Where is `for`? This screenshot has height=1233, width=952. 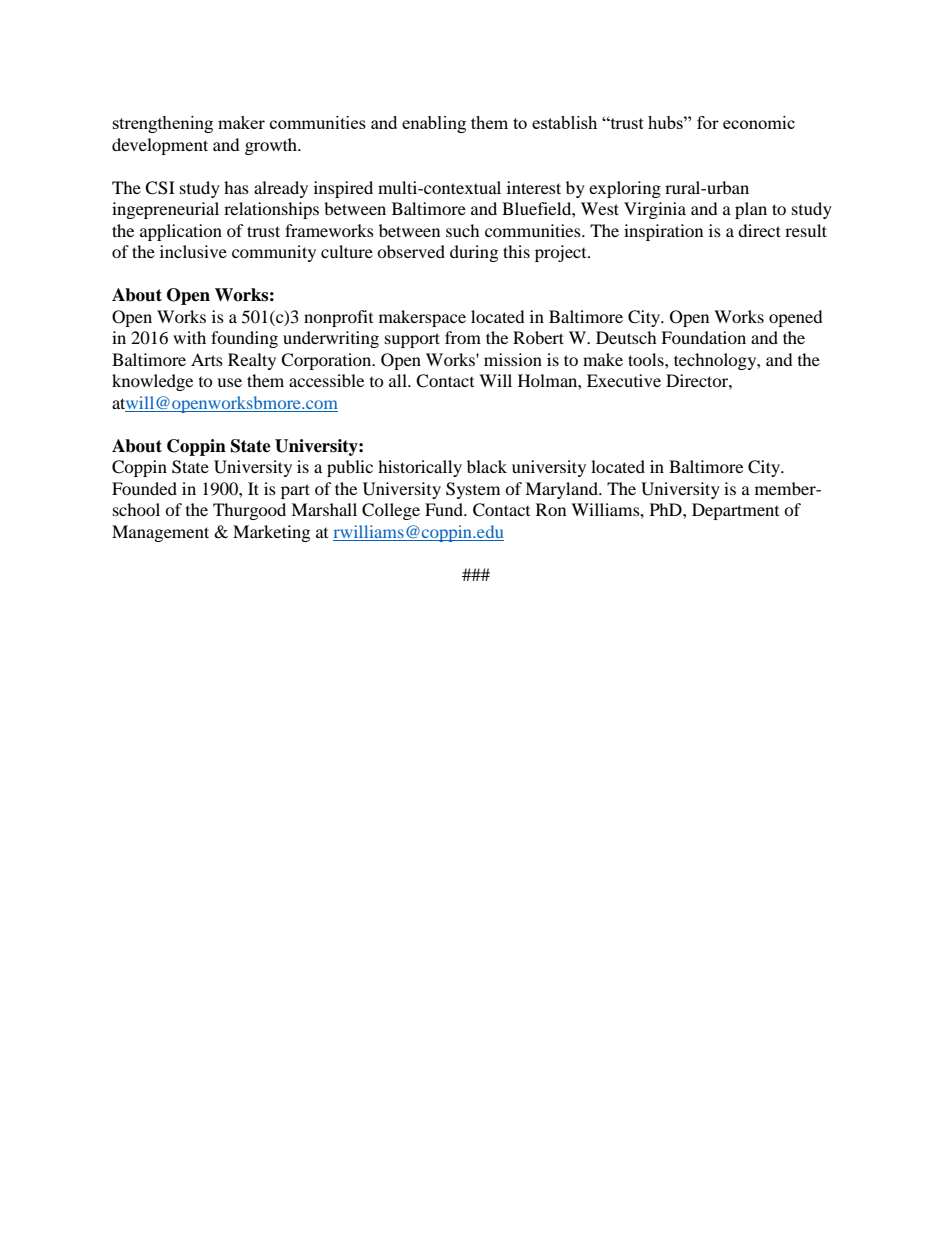 for is located at coordinates (708, 122).
